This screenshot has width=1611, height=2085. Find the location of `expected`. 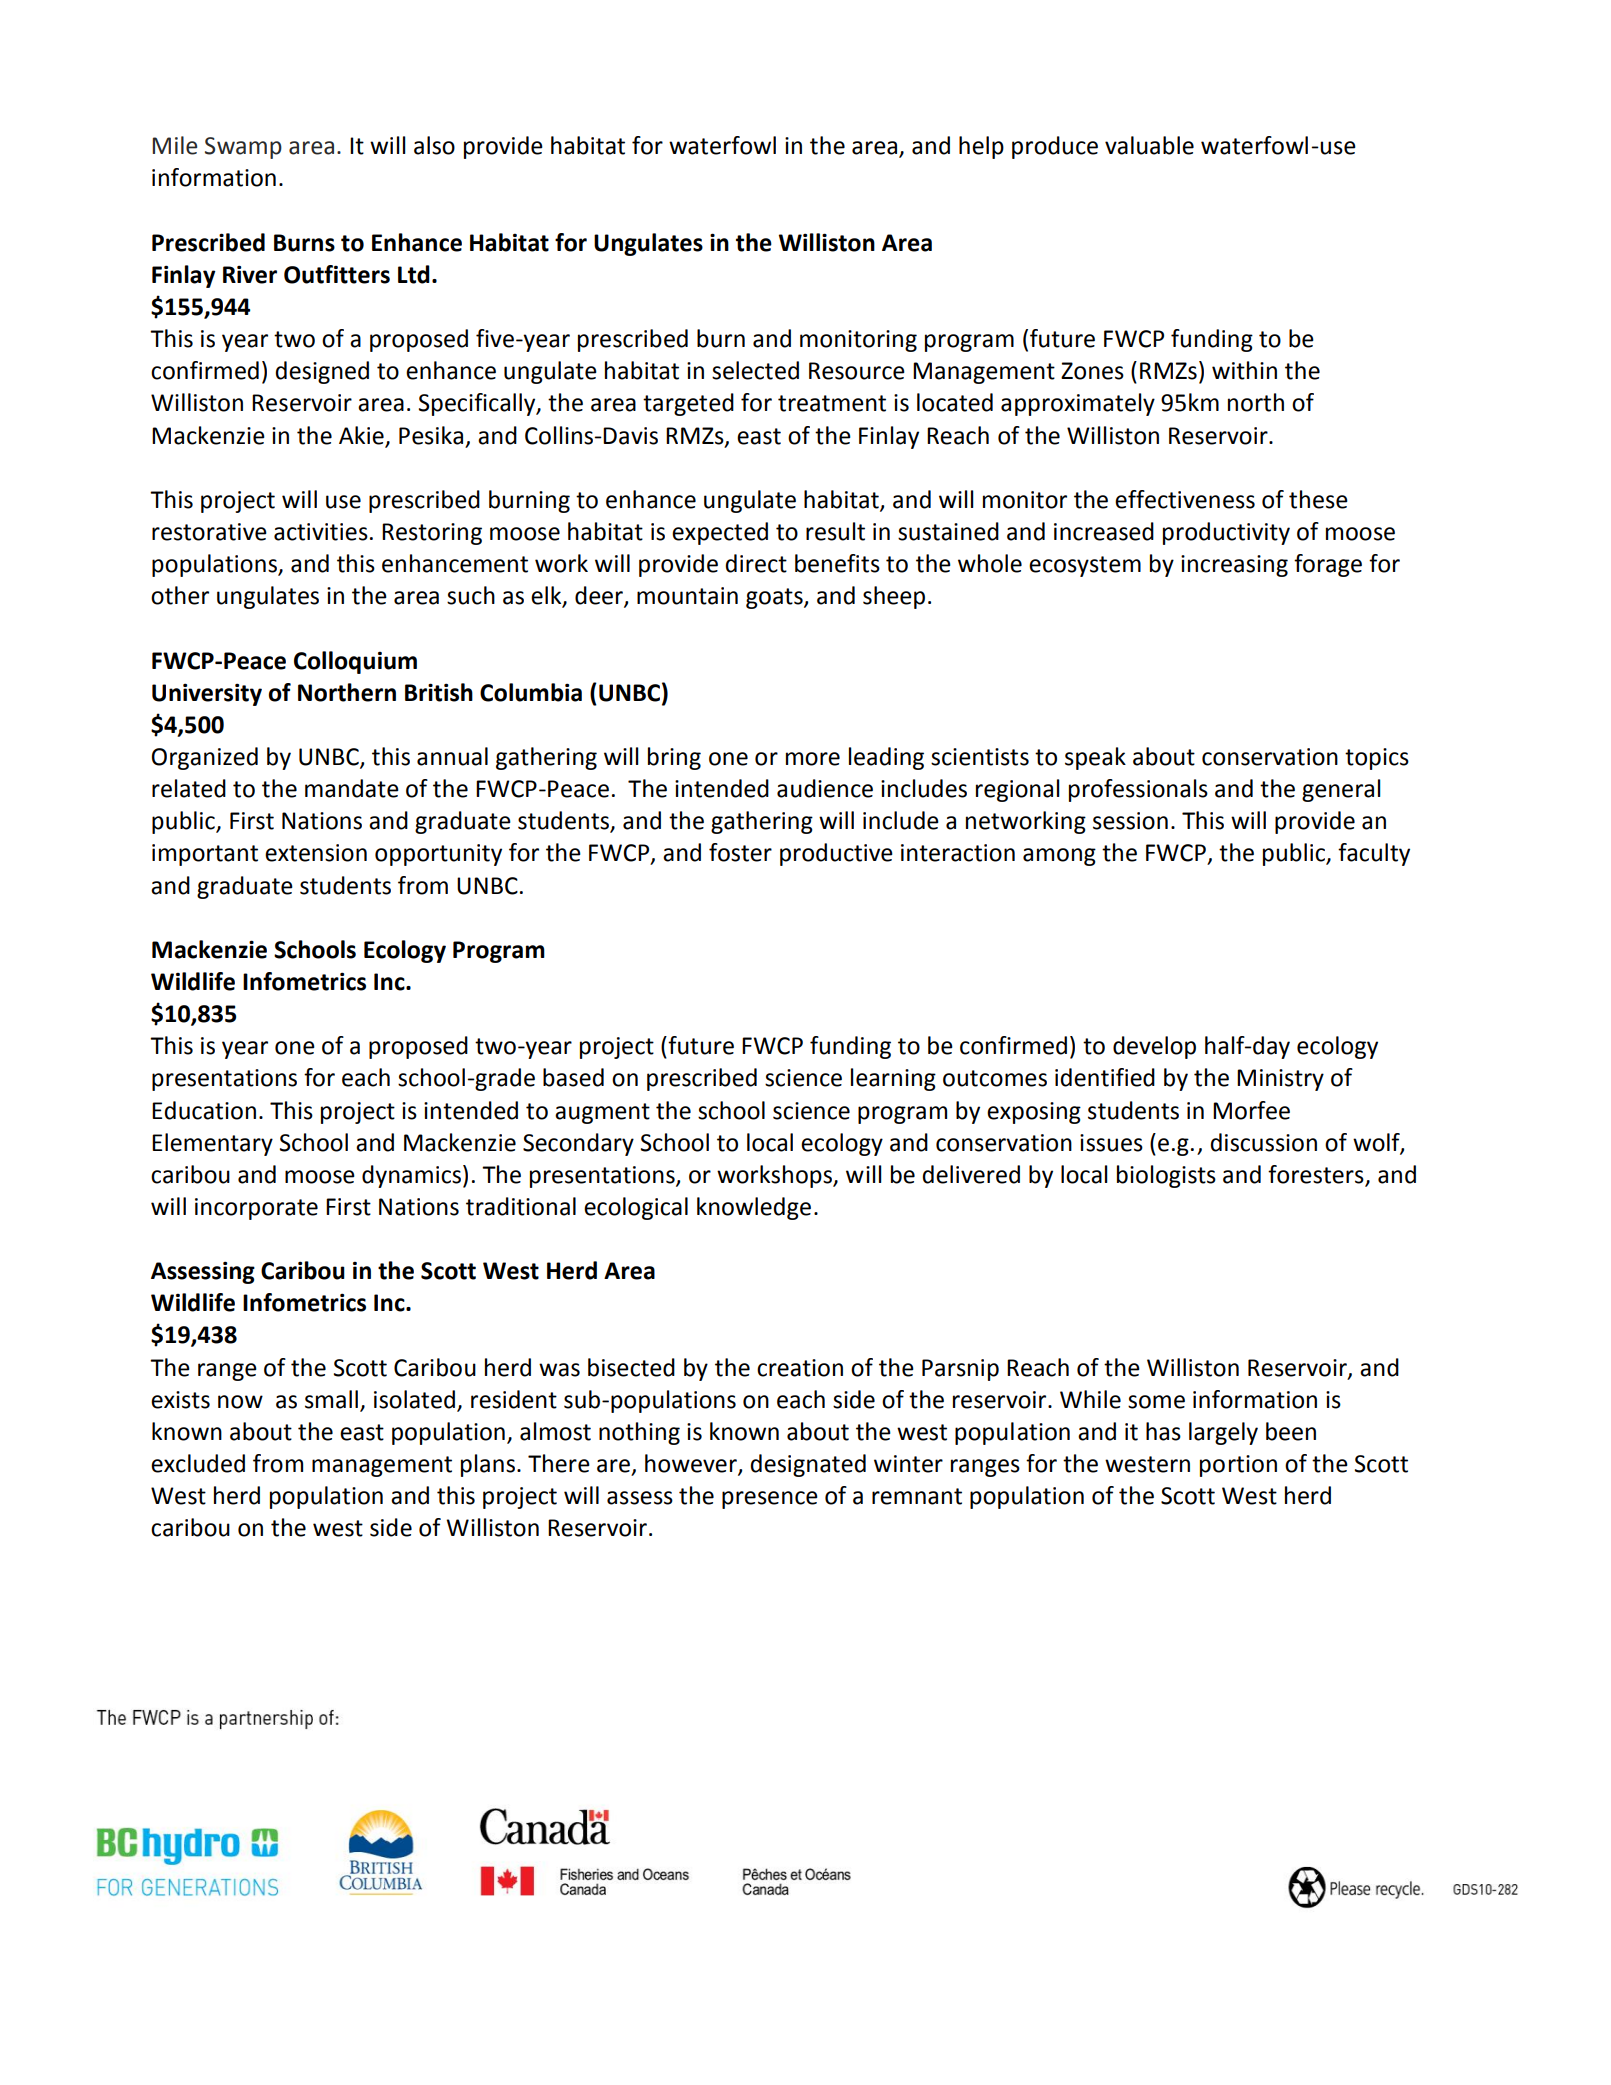

expected is located at coordinates (720, 533).
